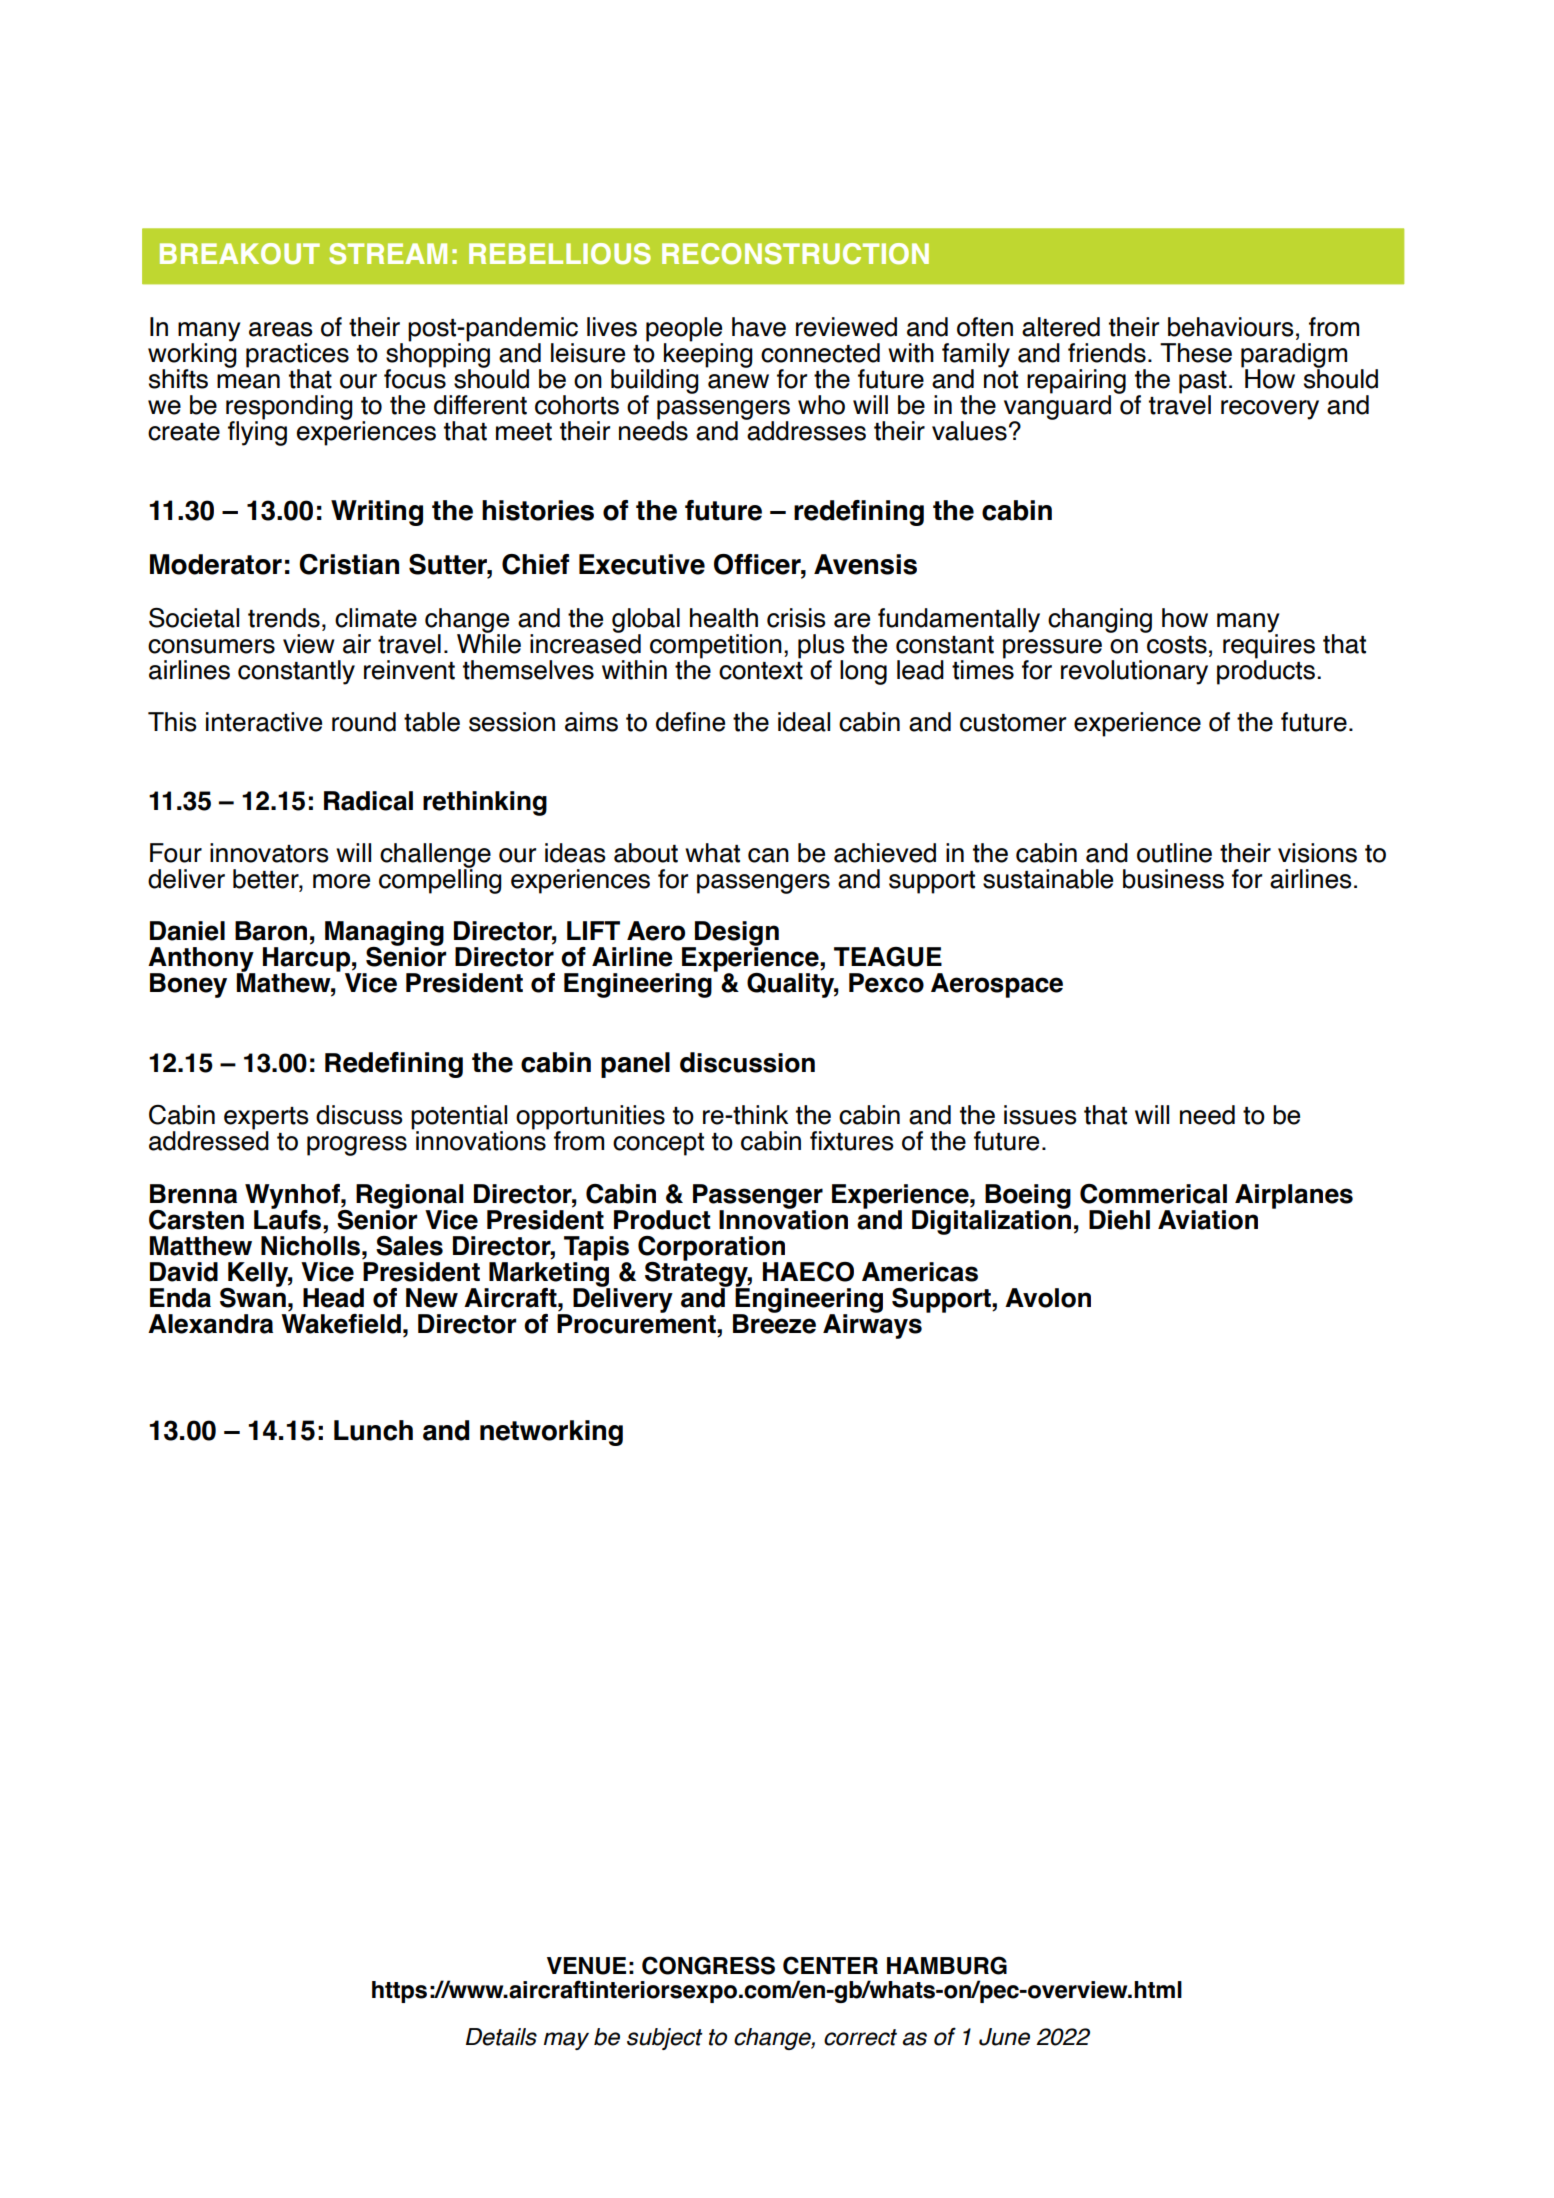  Describe the element at coordinates (271, 931) in the screenshot. I see `Baron` at that location.
